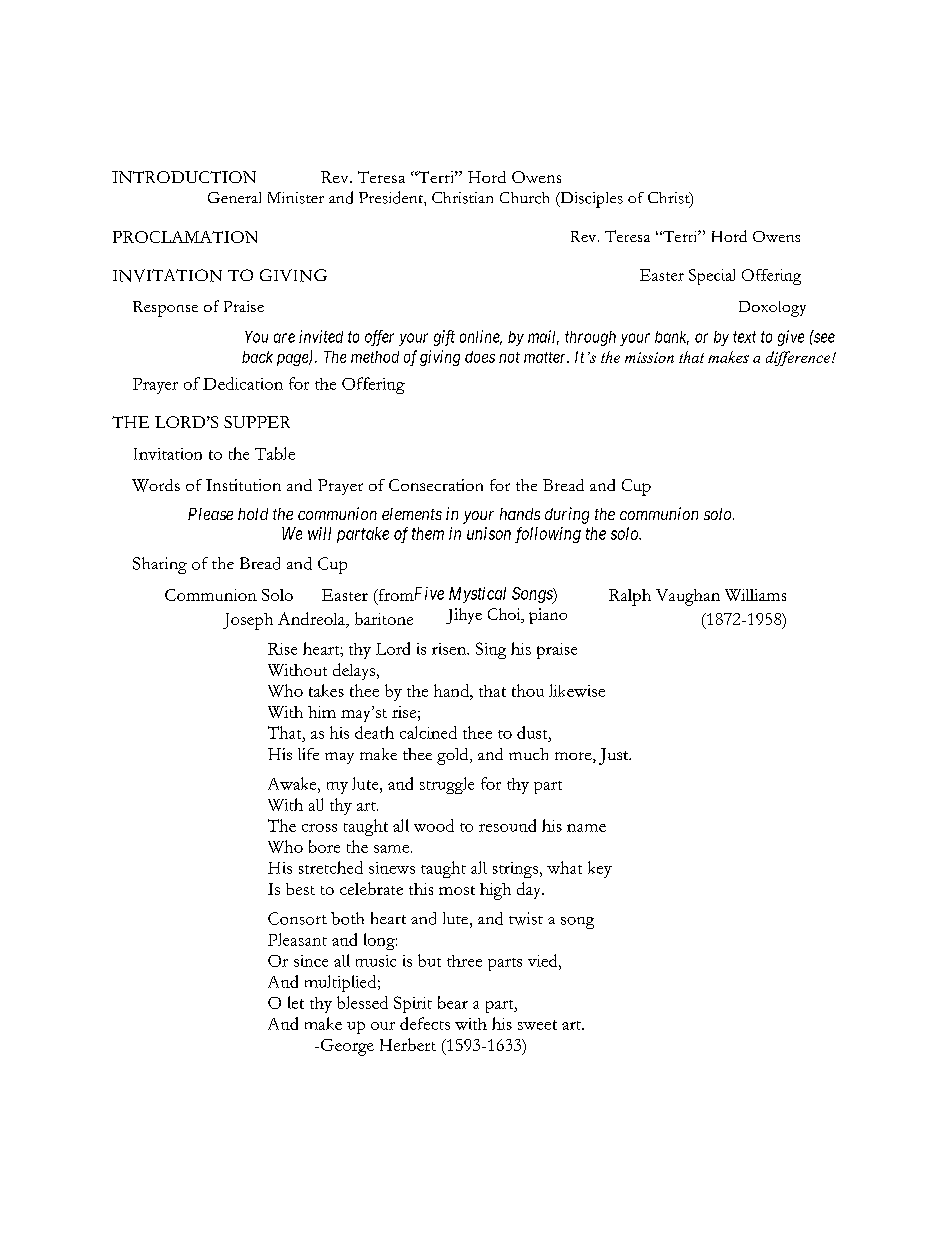 Image resolution: width=952 pixels, height=1233 pixels. Describe the element at coordinates (567, 515) in the image. I see `during` at that location.
